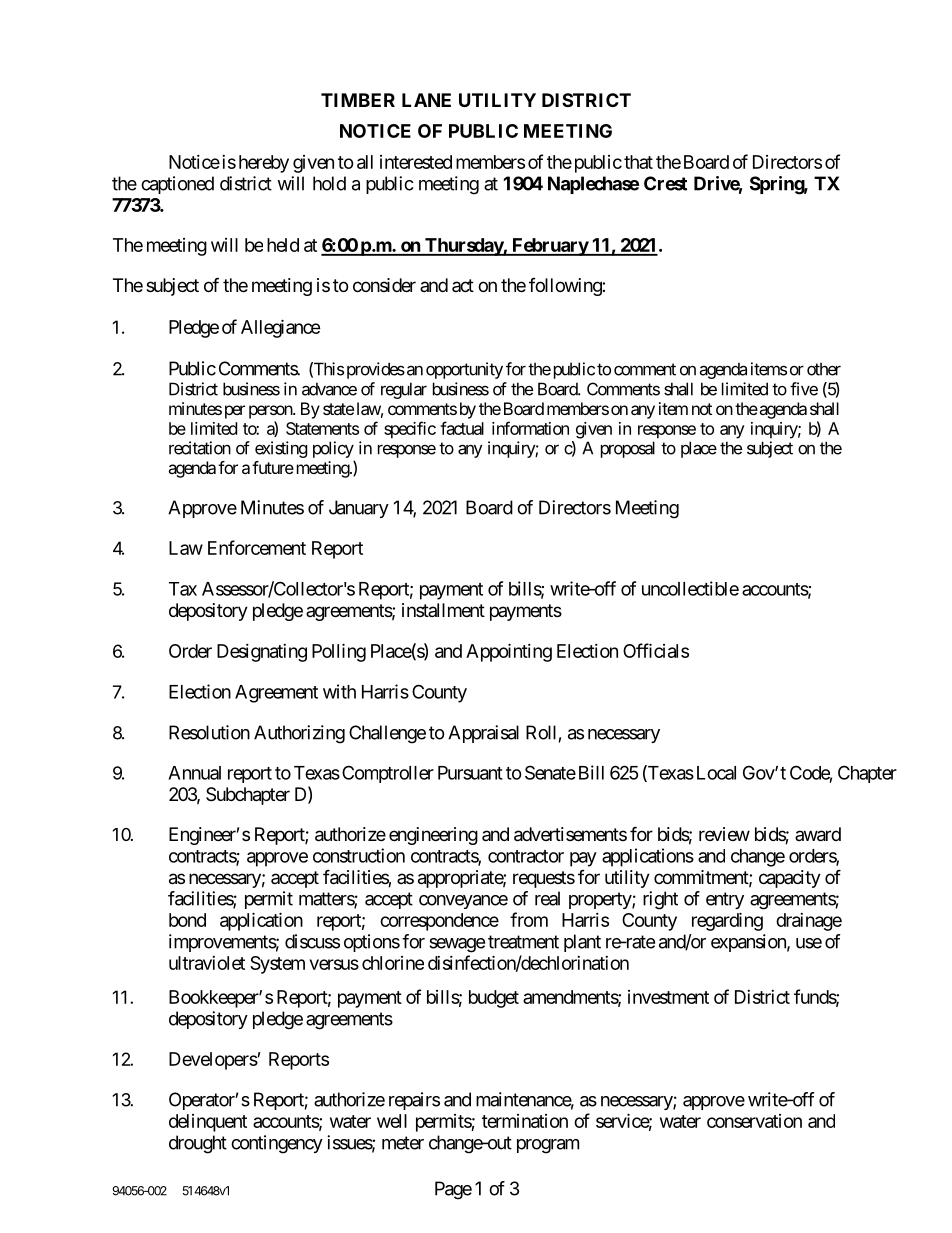  What do you see at coordinates (264, 164) in the page?
I see `hereby` at bounding box center [264, 164].
